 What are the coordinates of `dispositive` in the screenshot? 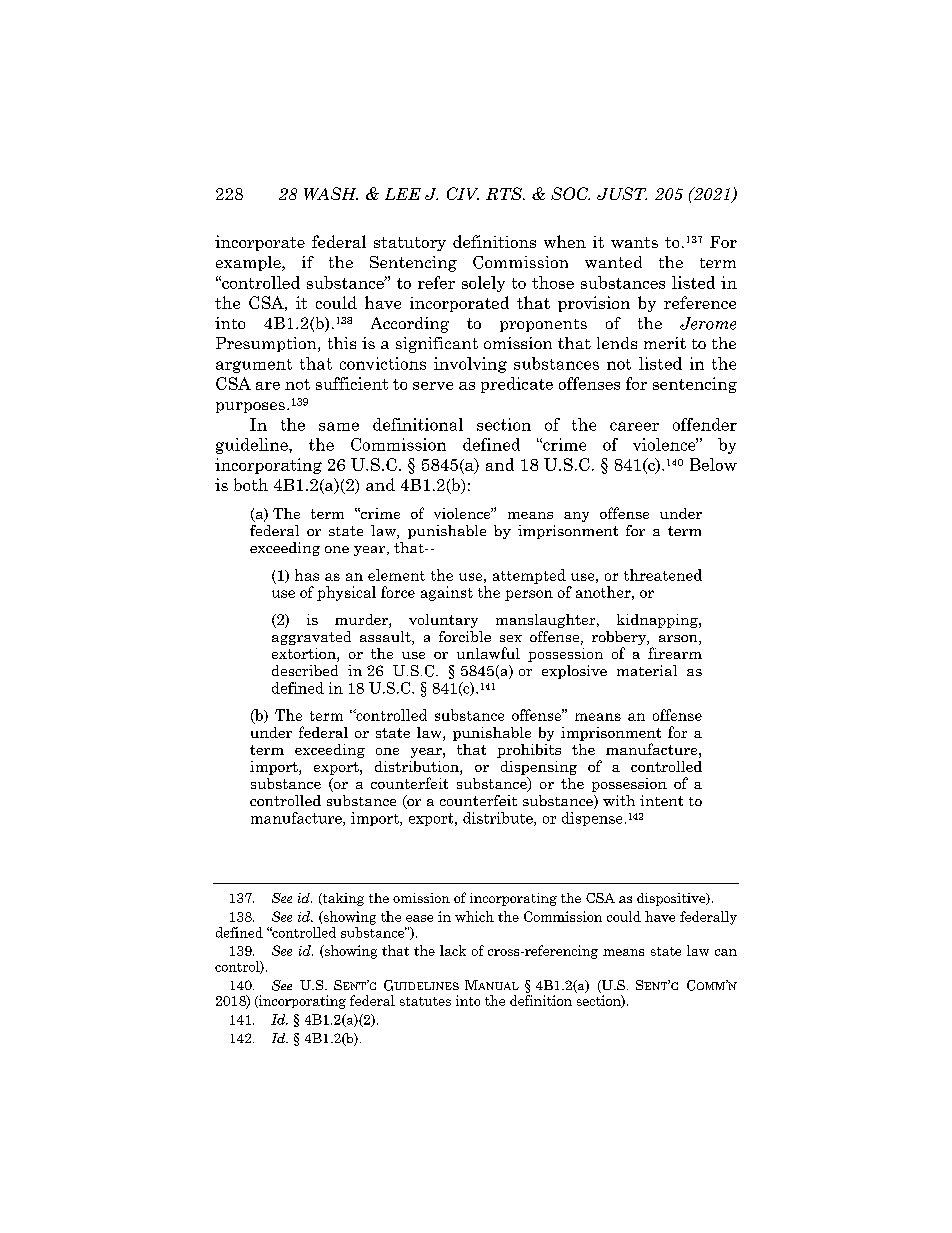 It's located at (672, 899).
